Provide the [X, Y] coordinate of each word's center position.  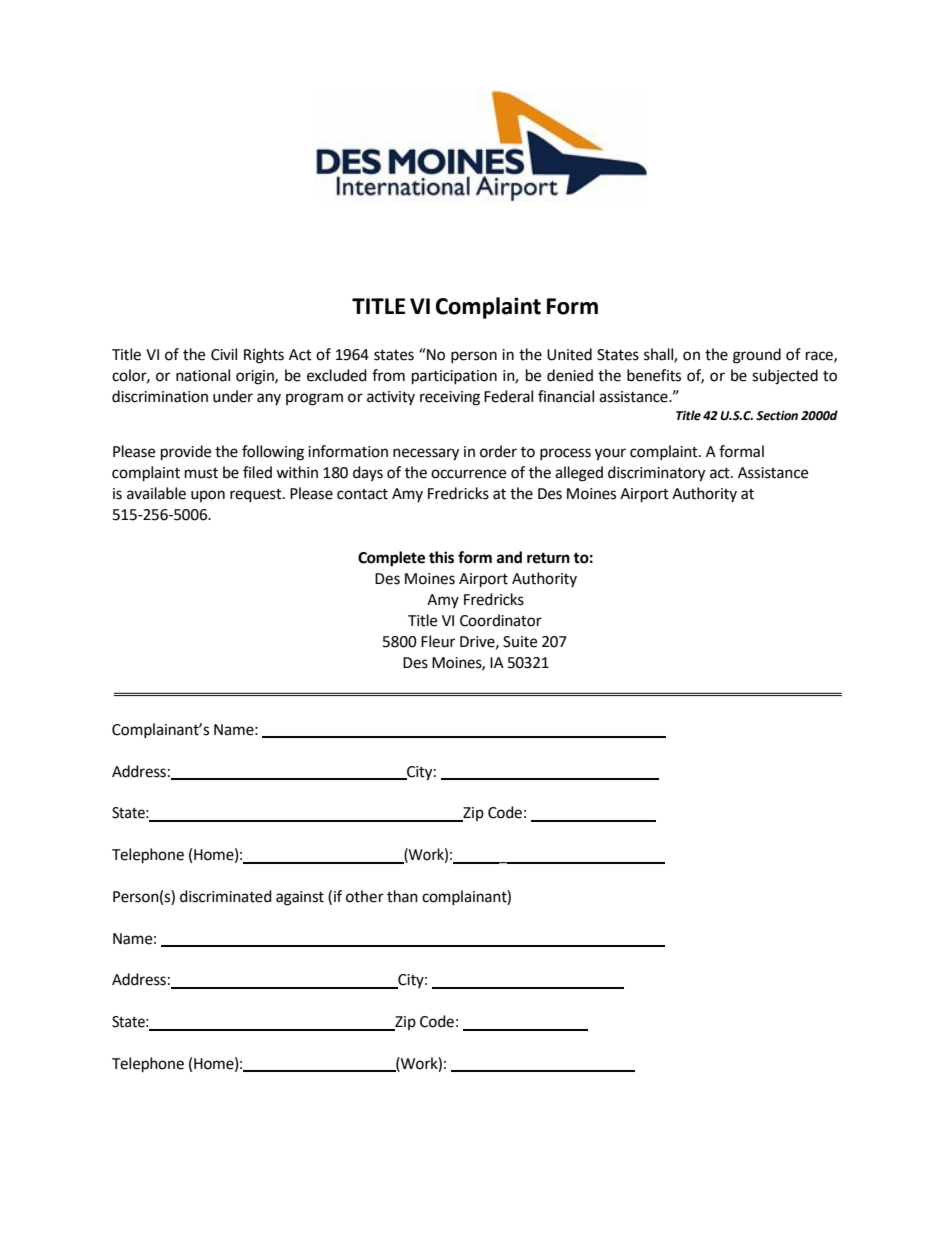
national [203, 375]
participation [454, 377]
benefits [654, 375]
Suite [520, 642]
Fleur [438, 641]
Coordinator [501, 620]
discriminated [226, 896]
